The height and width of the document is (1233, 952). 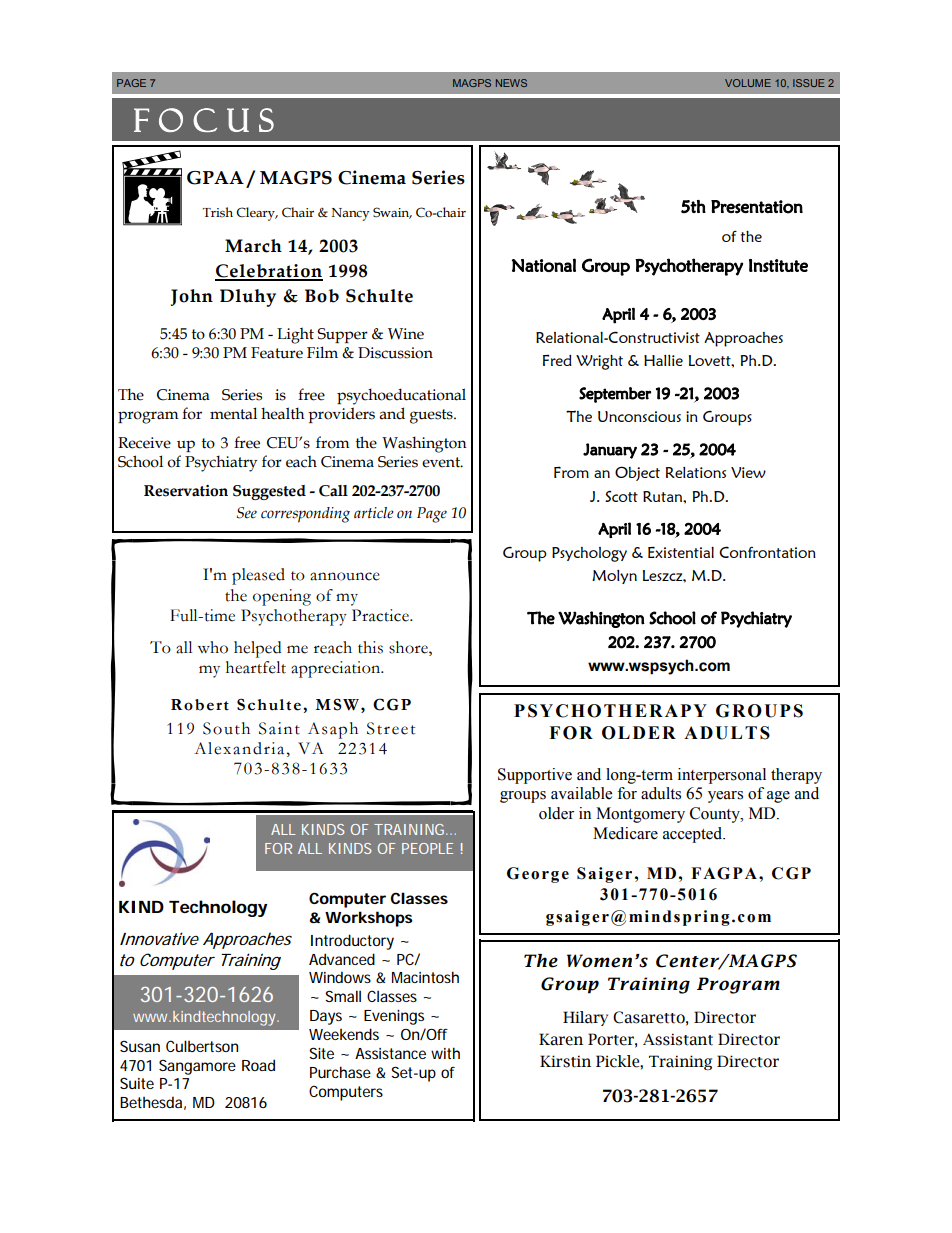 I want to click on NEWS, so click(x=511, y=83).
